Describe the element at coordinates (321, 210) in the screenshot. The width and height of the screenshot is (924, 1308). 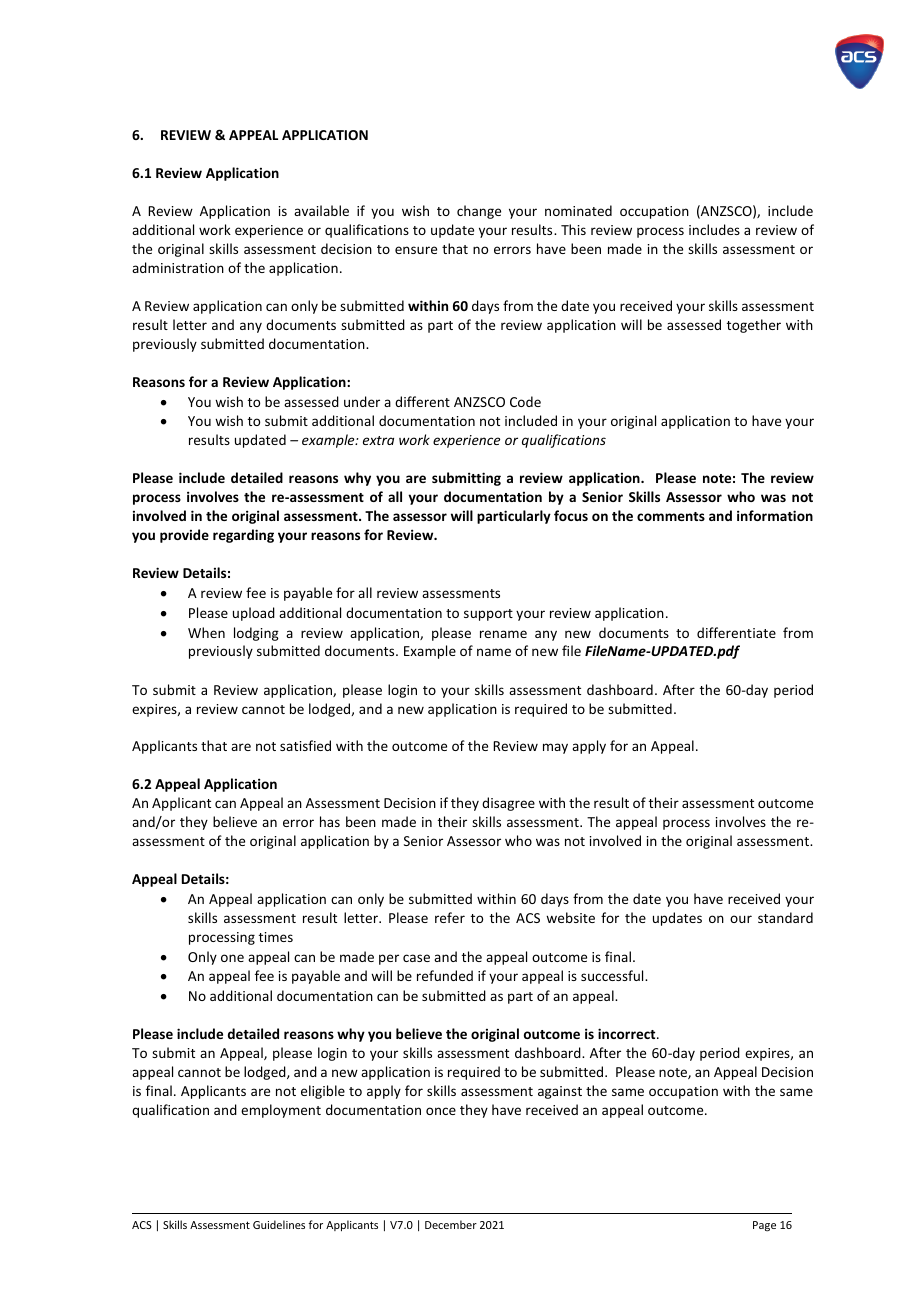
I see `available` at that location.
